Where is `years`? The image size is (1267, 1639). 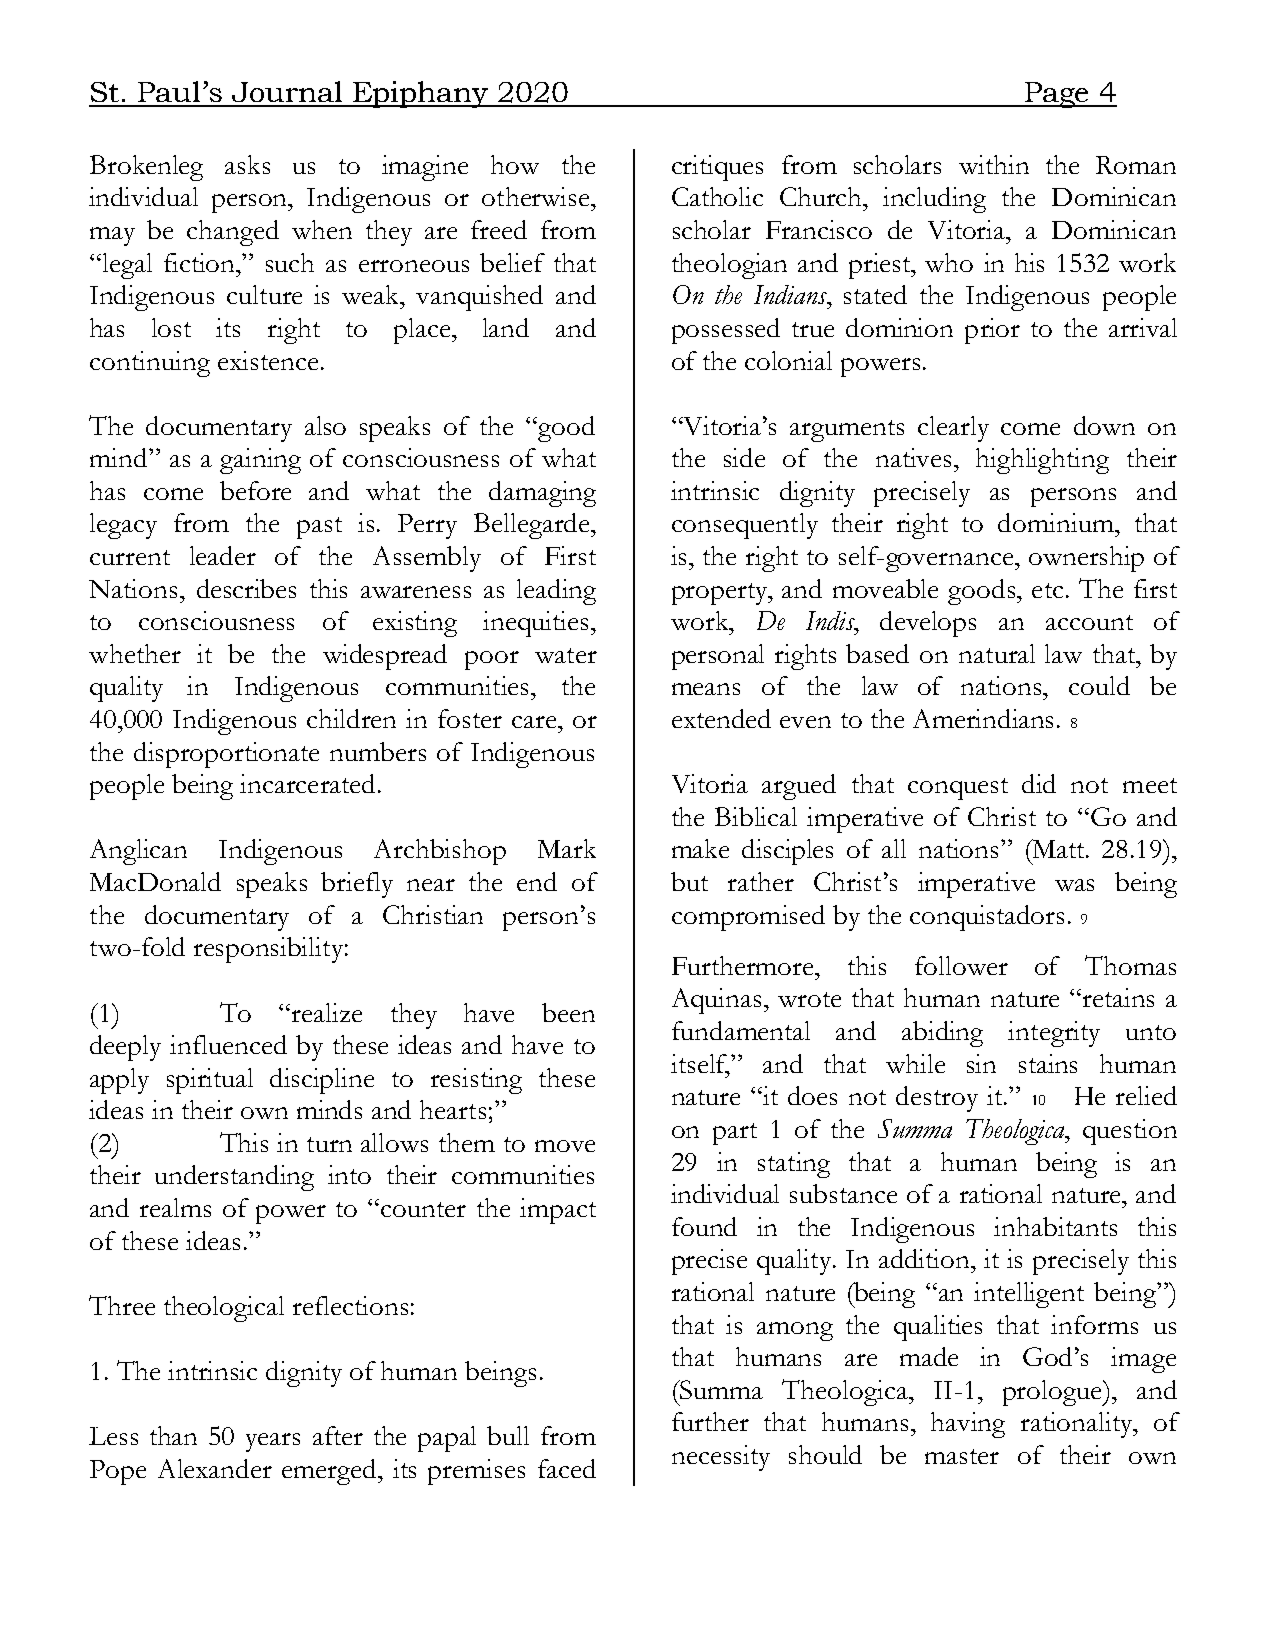
years is located at coordinates (273, 1442).
